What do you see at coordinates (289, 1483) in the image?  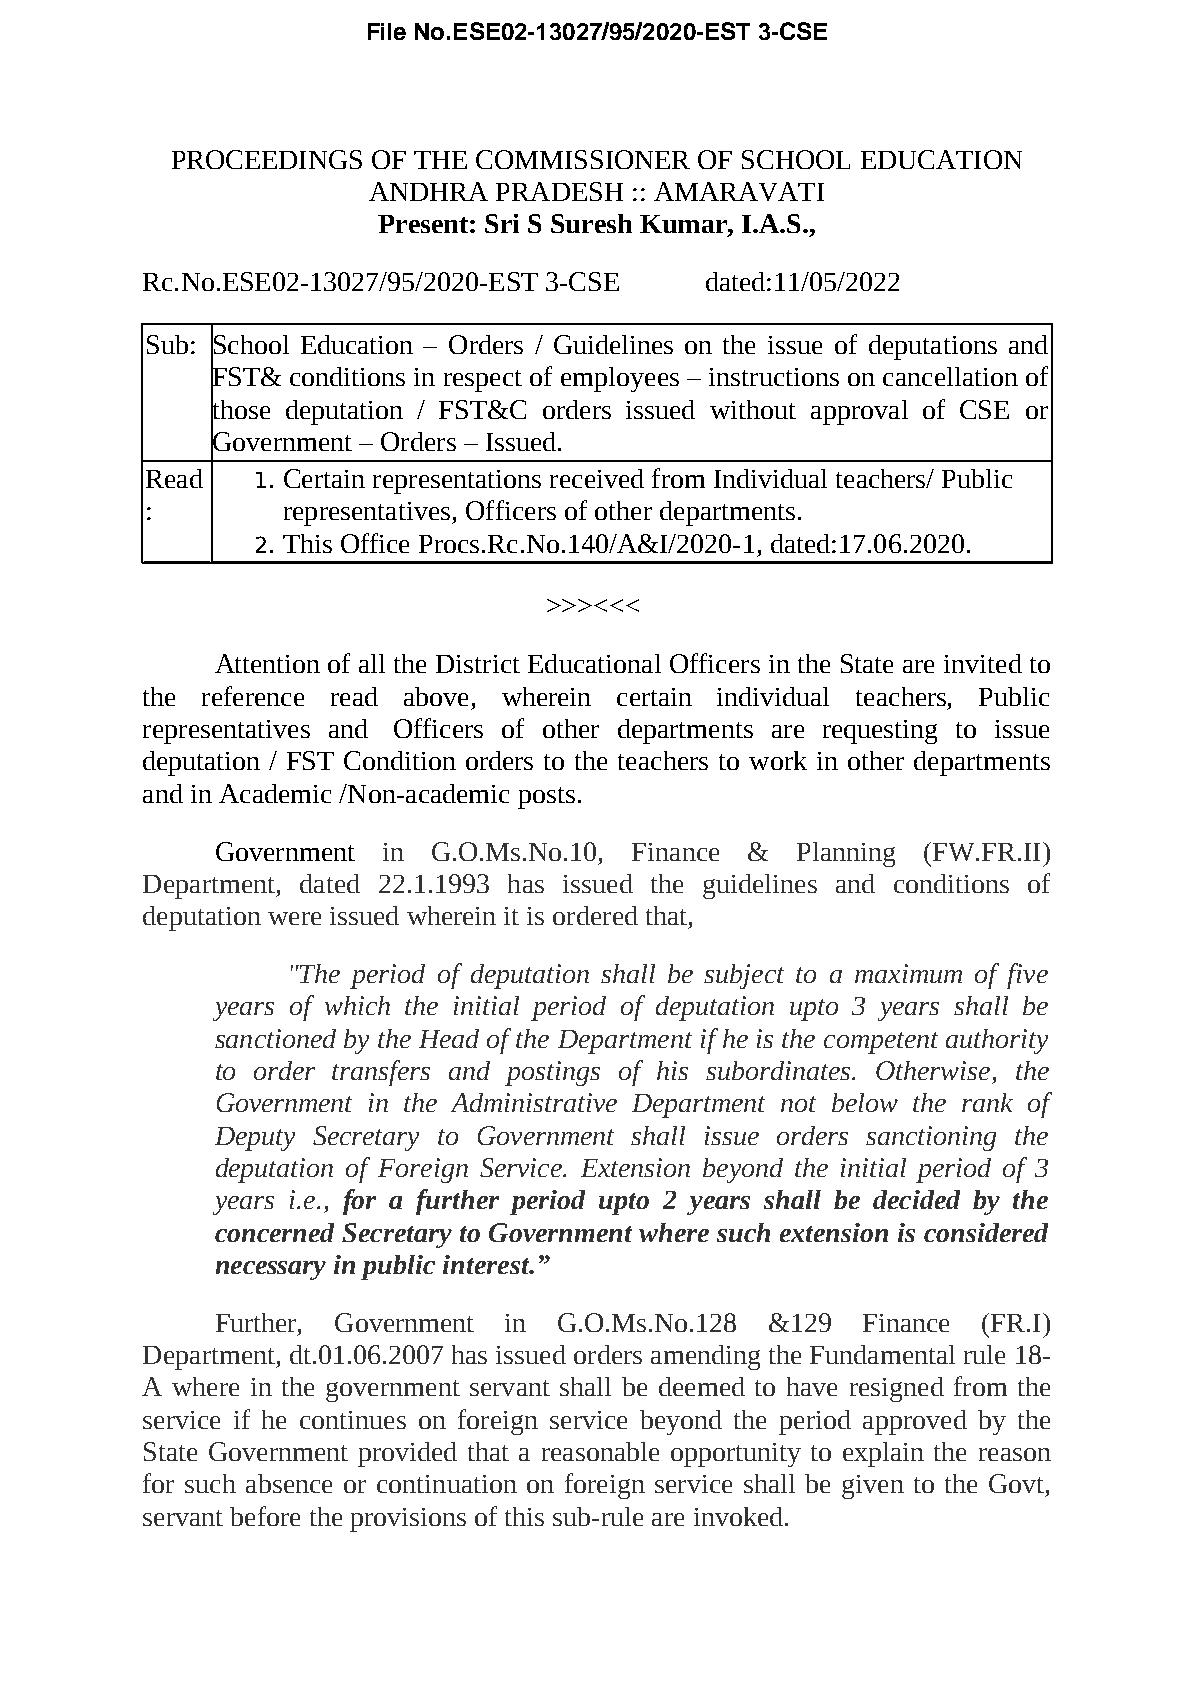 I see `absence` at bounding box center [289, 1483].
